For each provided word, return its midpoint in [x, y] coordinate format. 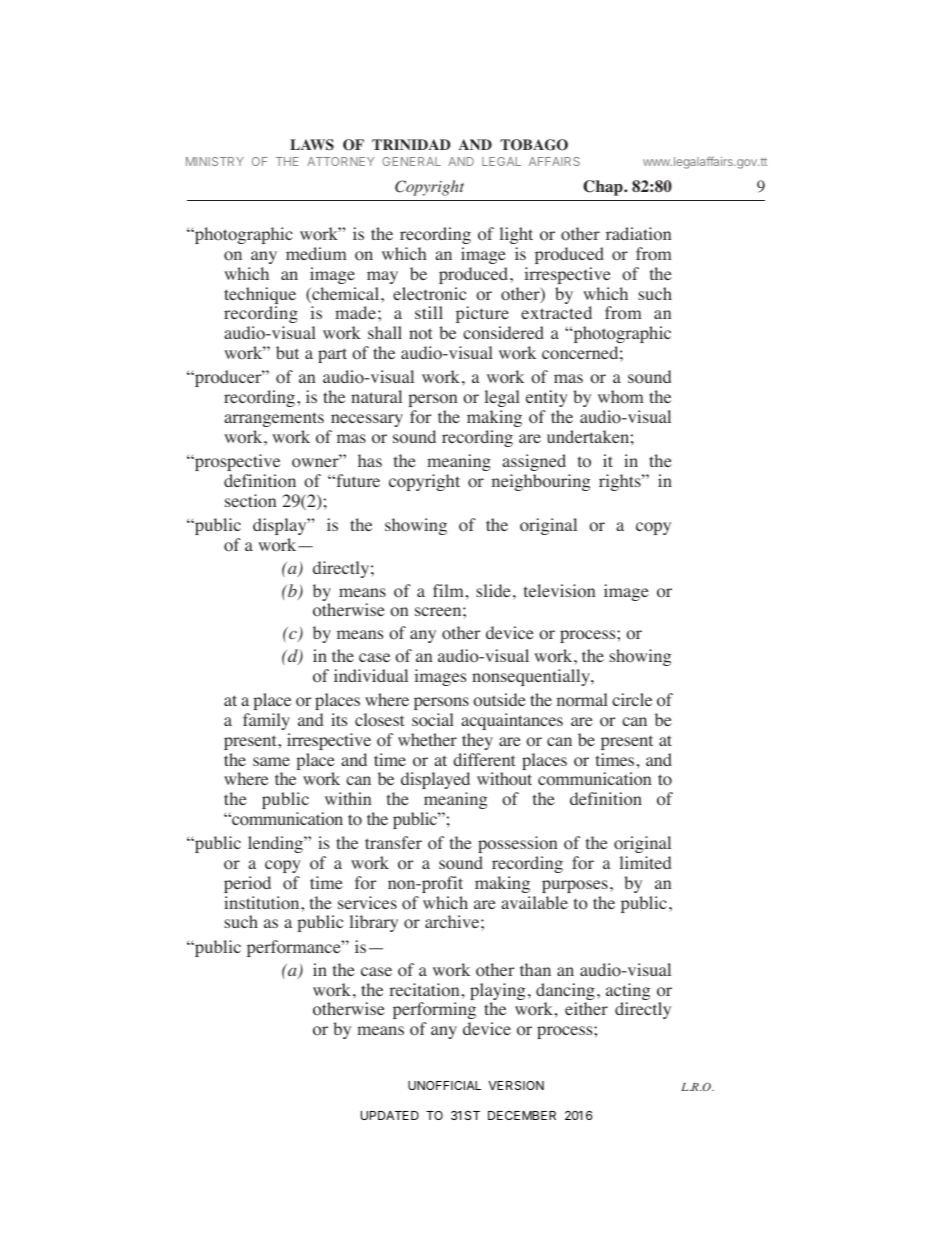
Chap [604, 188]
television [559, 591]
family [266, 721]
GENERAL [411, 161]
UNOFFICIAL [444, 1085]
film [448, 590]
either [586, 1008]
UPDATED [390, 1115]
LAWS [312, 144]
